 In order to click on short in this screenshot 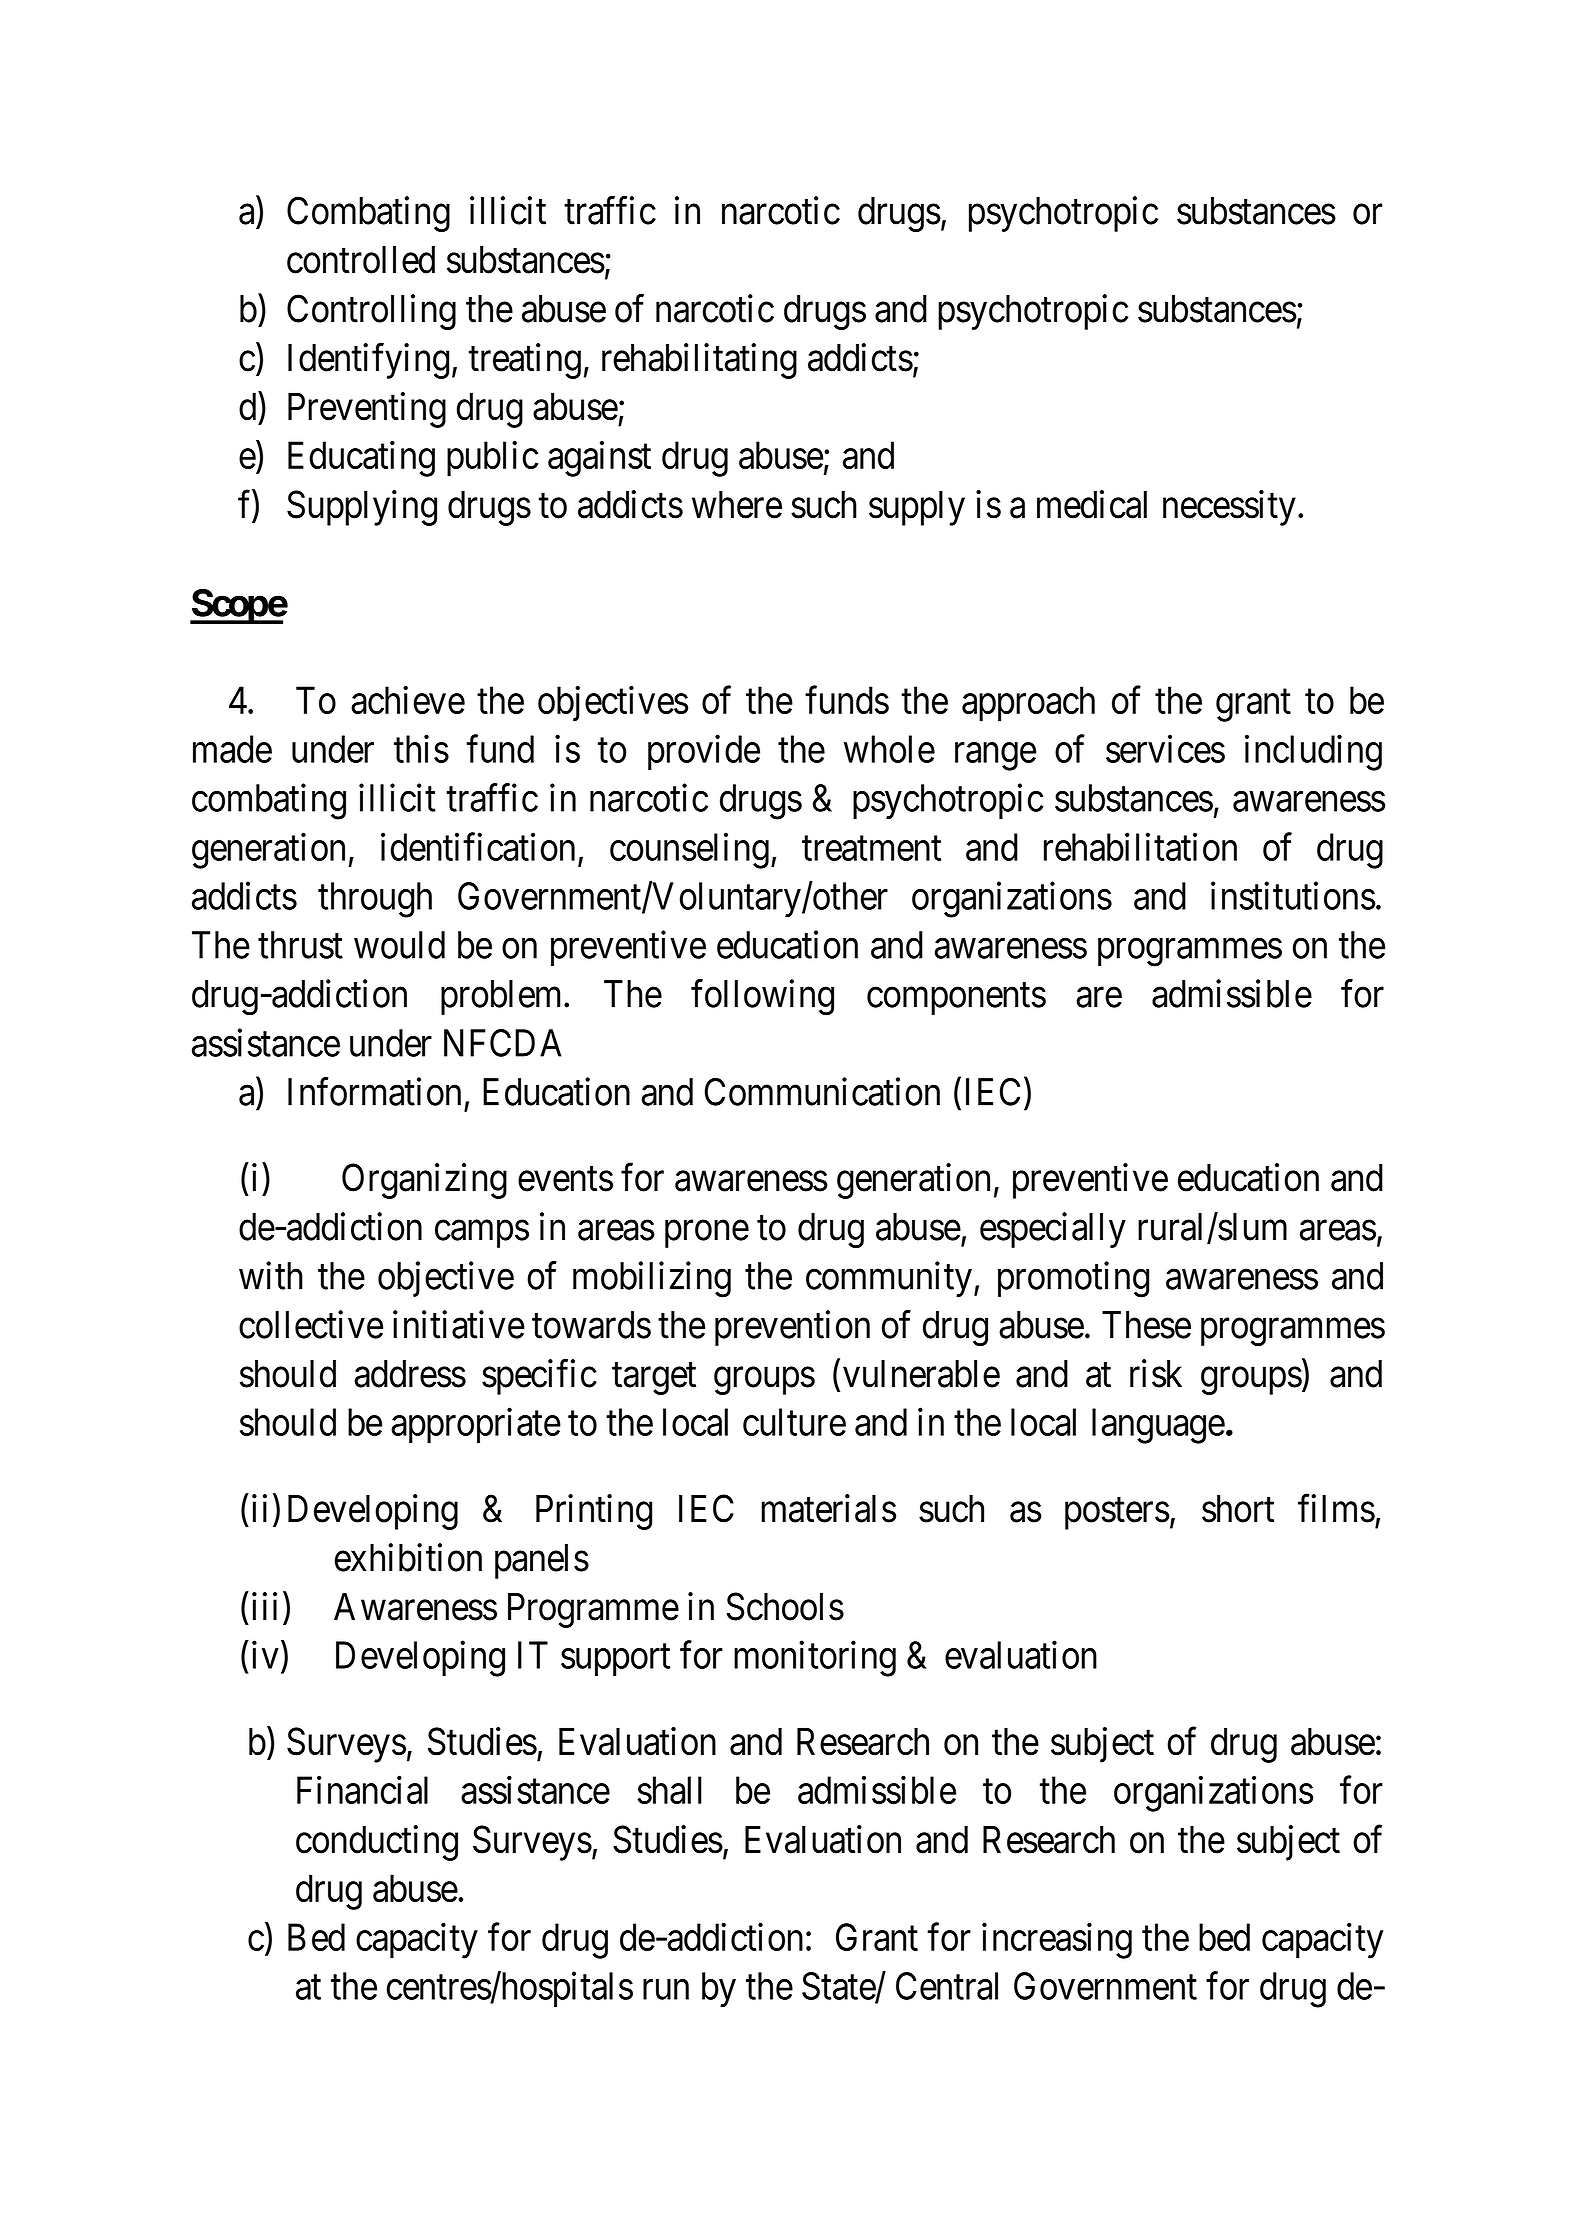, I will do `click(1238, 1509)`.
